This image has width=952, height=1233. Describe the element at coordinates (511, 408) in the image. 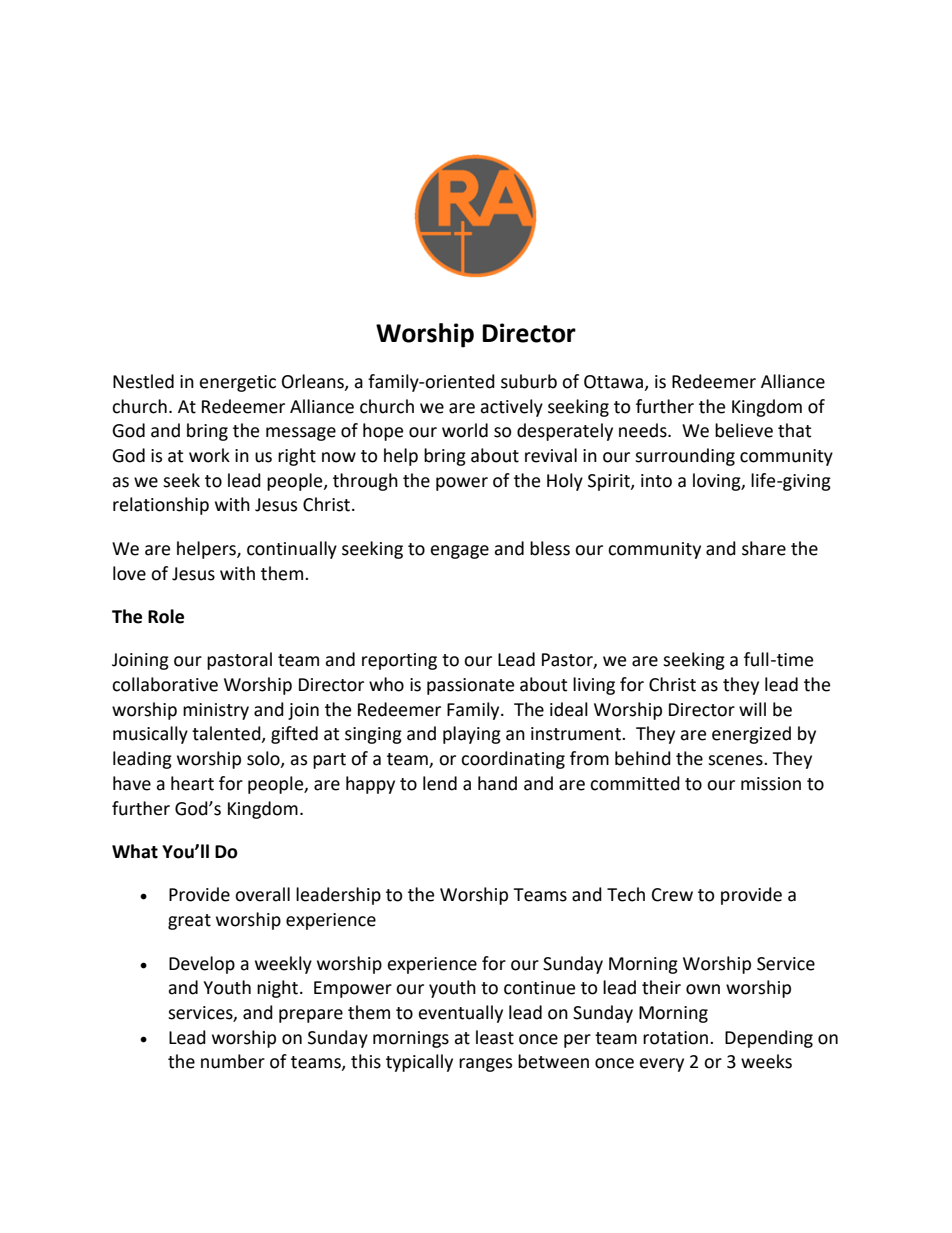

I see `actively` at that location.
